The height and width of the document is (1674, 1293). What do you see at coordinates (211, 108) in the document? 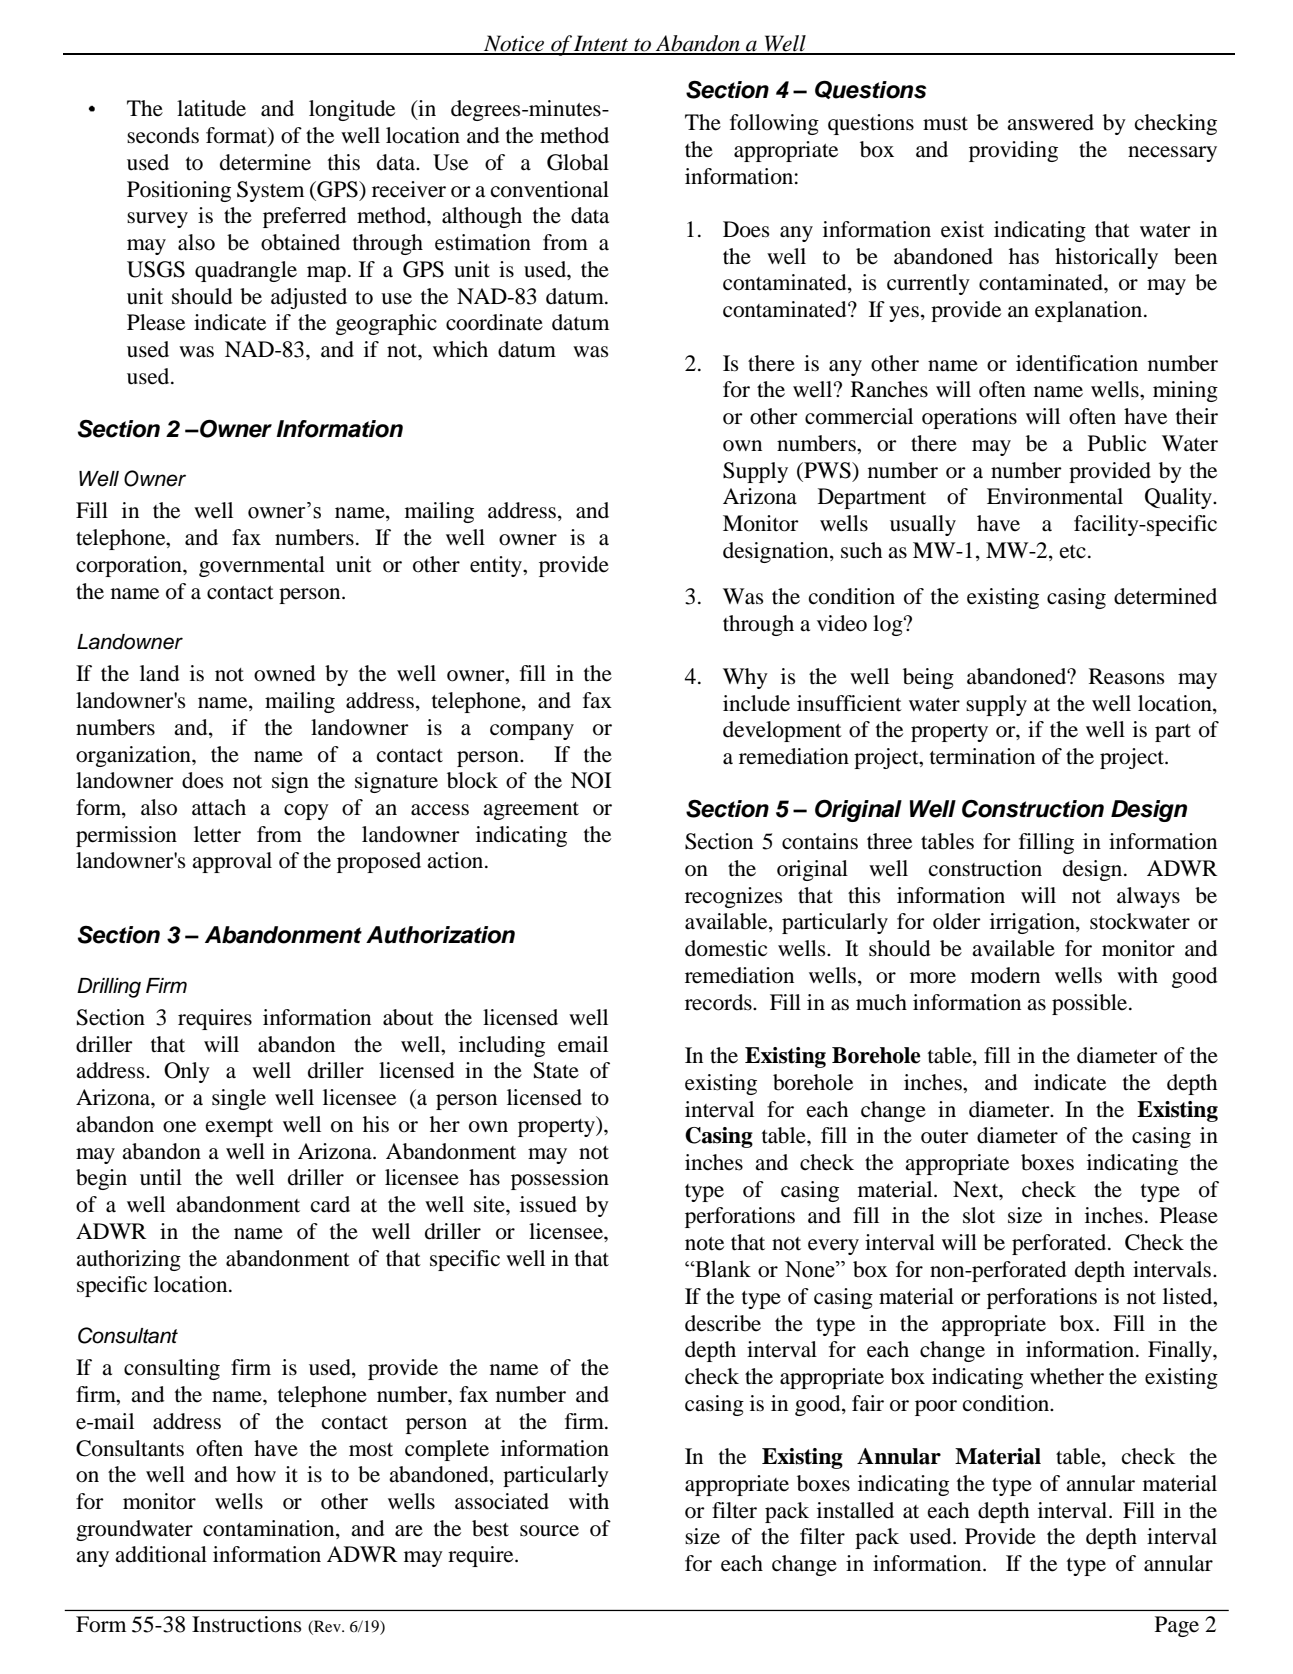
I see `latitude` at bounding box center [211, 108].
